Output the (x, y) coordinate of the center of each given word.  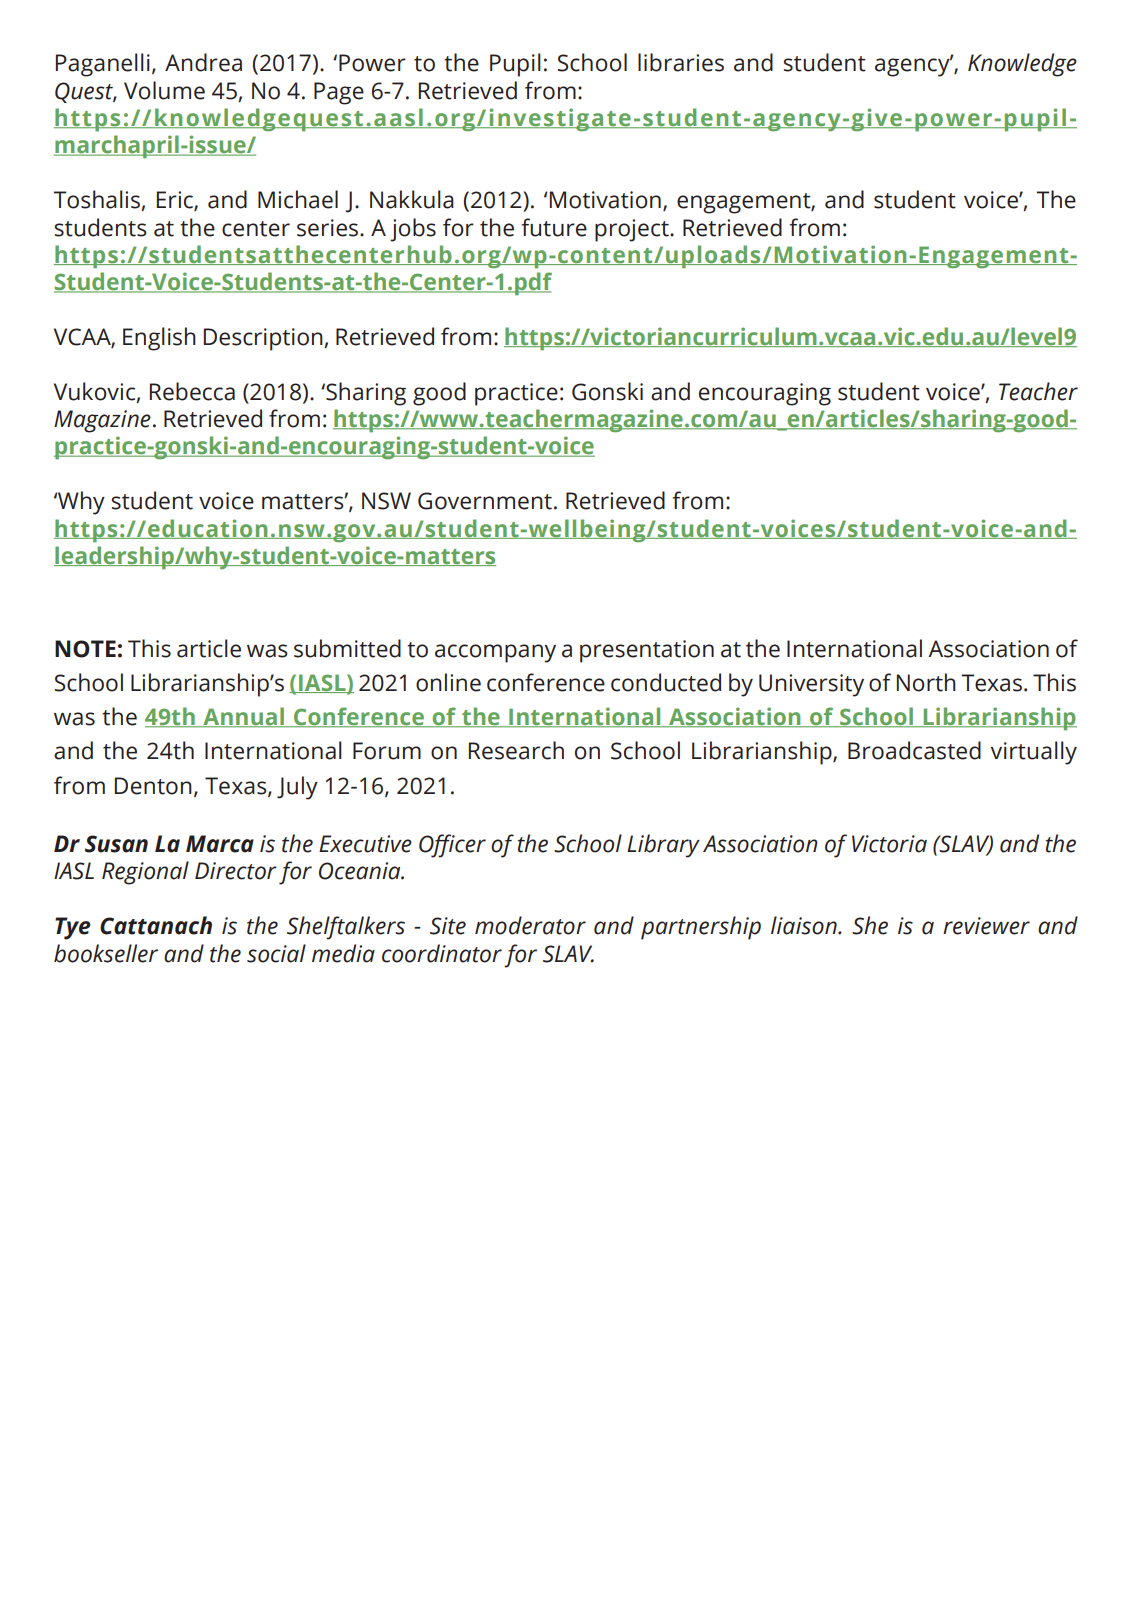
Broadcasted (914, 750)
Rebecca (192, 391)
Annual (244, 717)
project (633, 230)
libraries (681, 62)
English (159, 339)
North (926, 682)
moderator (530, 925)
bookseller (106, 953)
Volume (164, 90)
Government (485, 501)
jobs (413, 230)
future (554, 227)
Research (516, 750)
